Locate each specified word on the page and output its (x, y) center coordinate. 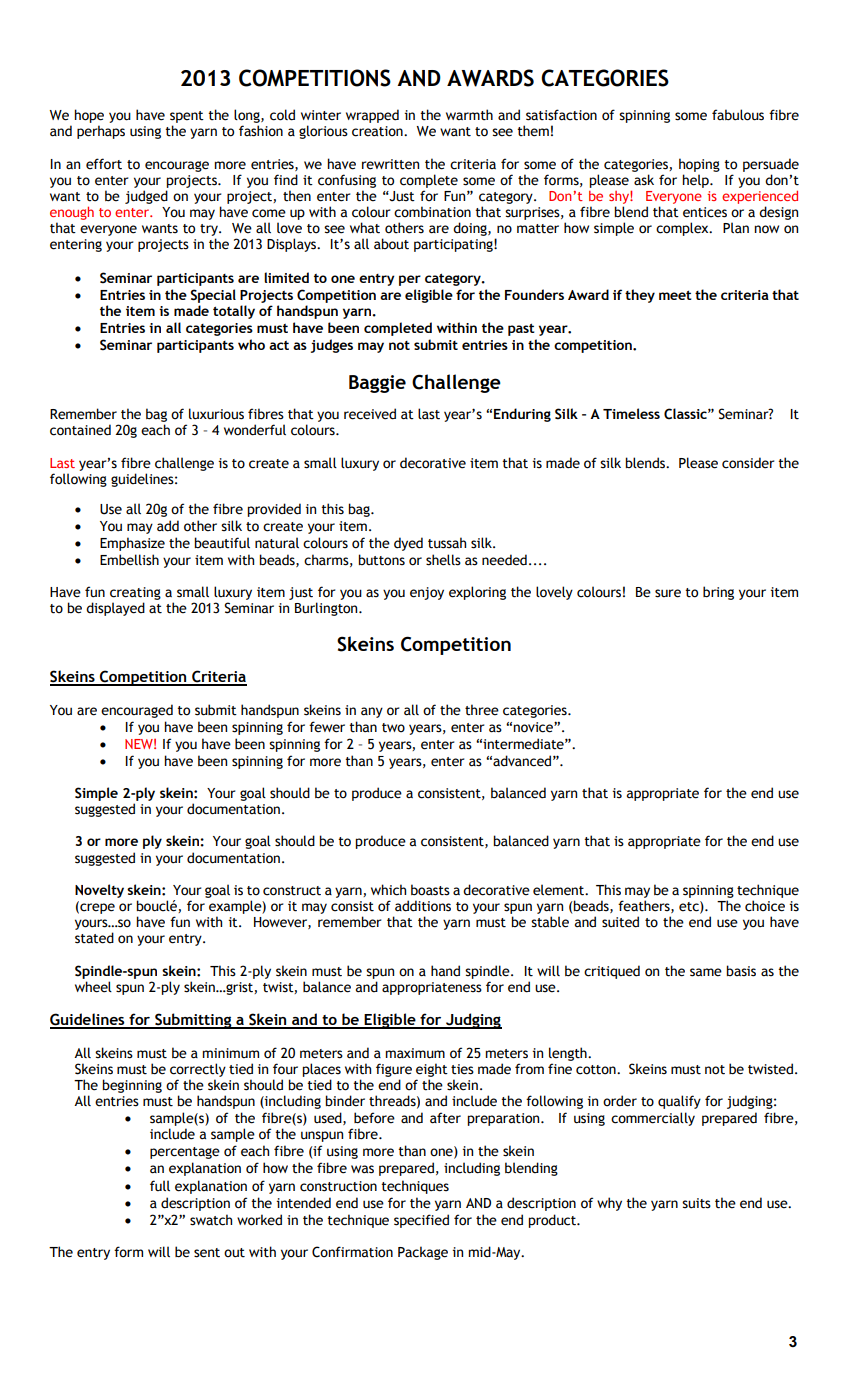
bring (718, 593)
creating (135, 593)
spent (187, 118)
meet (675, 295)
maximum (415, 1053)
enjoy (427, 593)
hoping (699, 165)
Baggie (377, 384)
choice (765, 906)
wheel (93, 987)
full (160, 1185)
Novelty (99, 891)
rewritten (390, 164)
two (393, 728)
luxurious (216, 414)
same (706, 972)
